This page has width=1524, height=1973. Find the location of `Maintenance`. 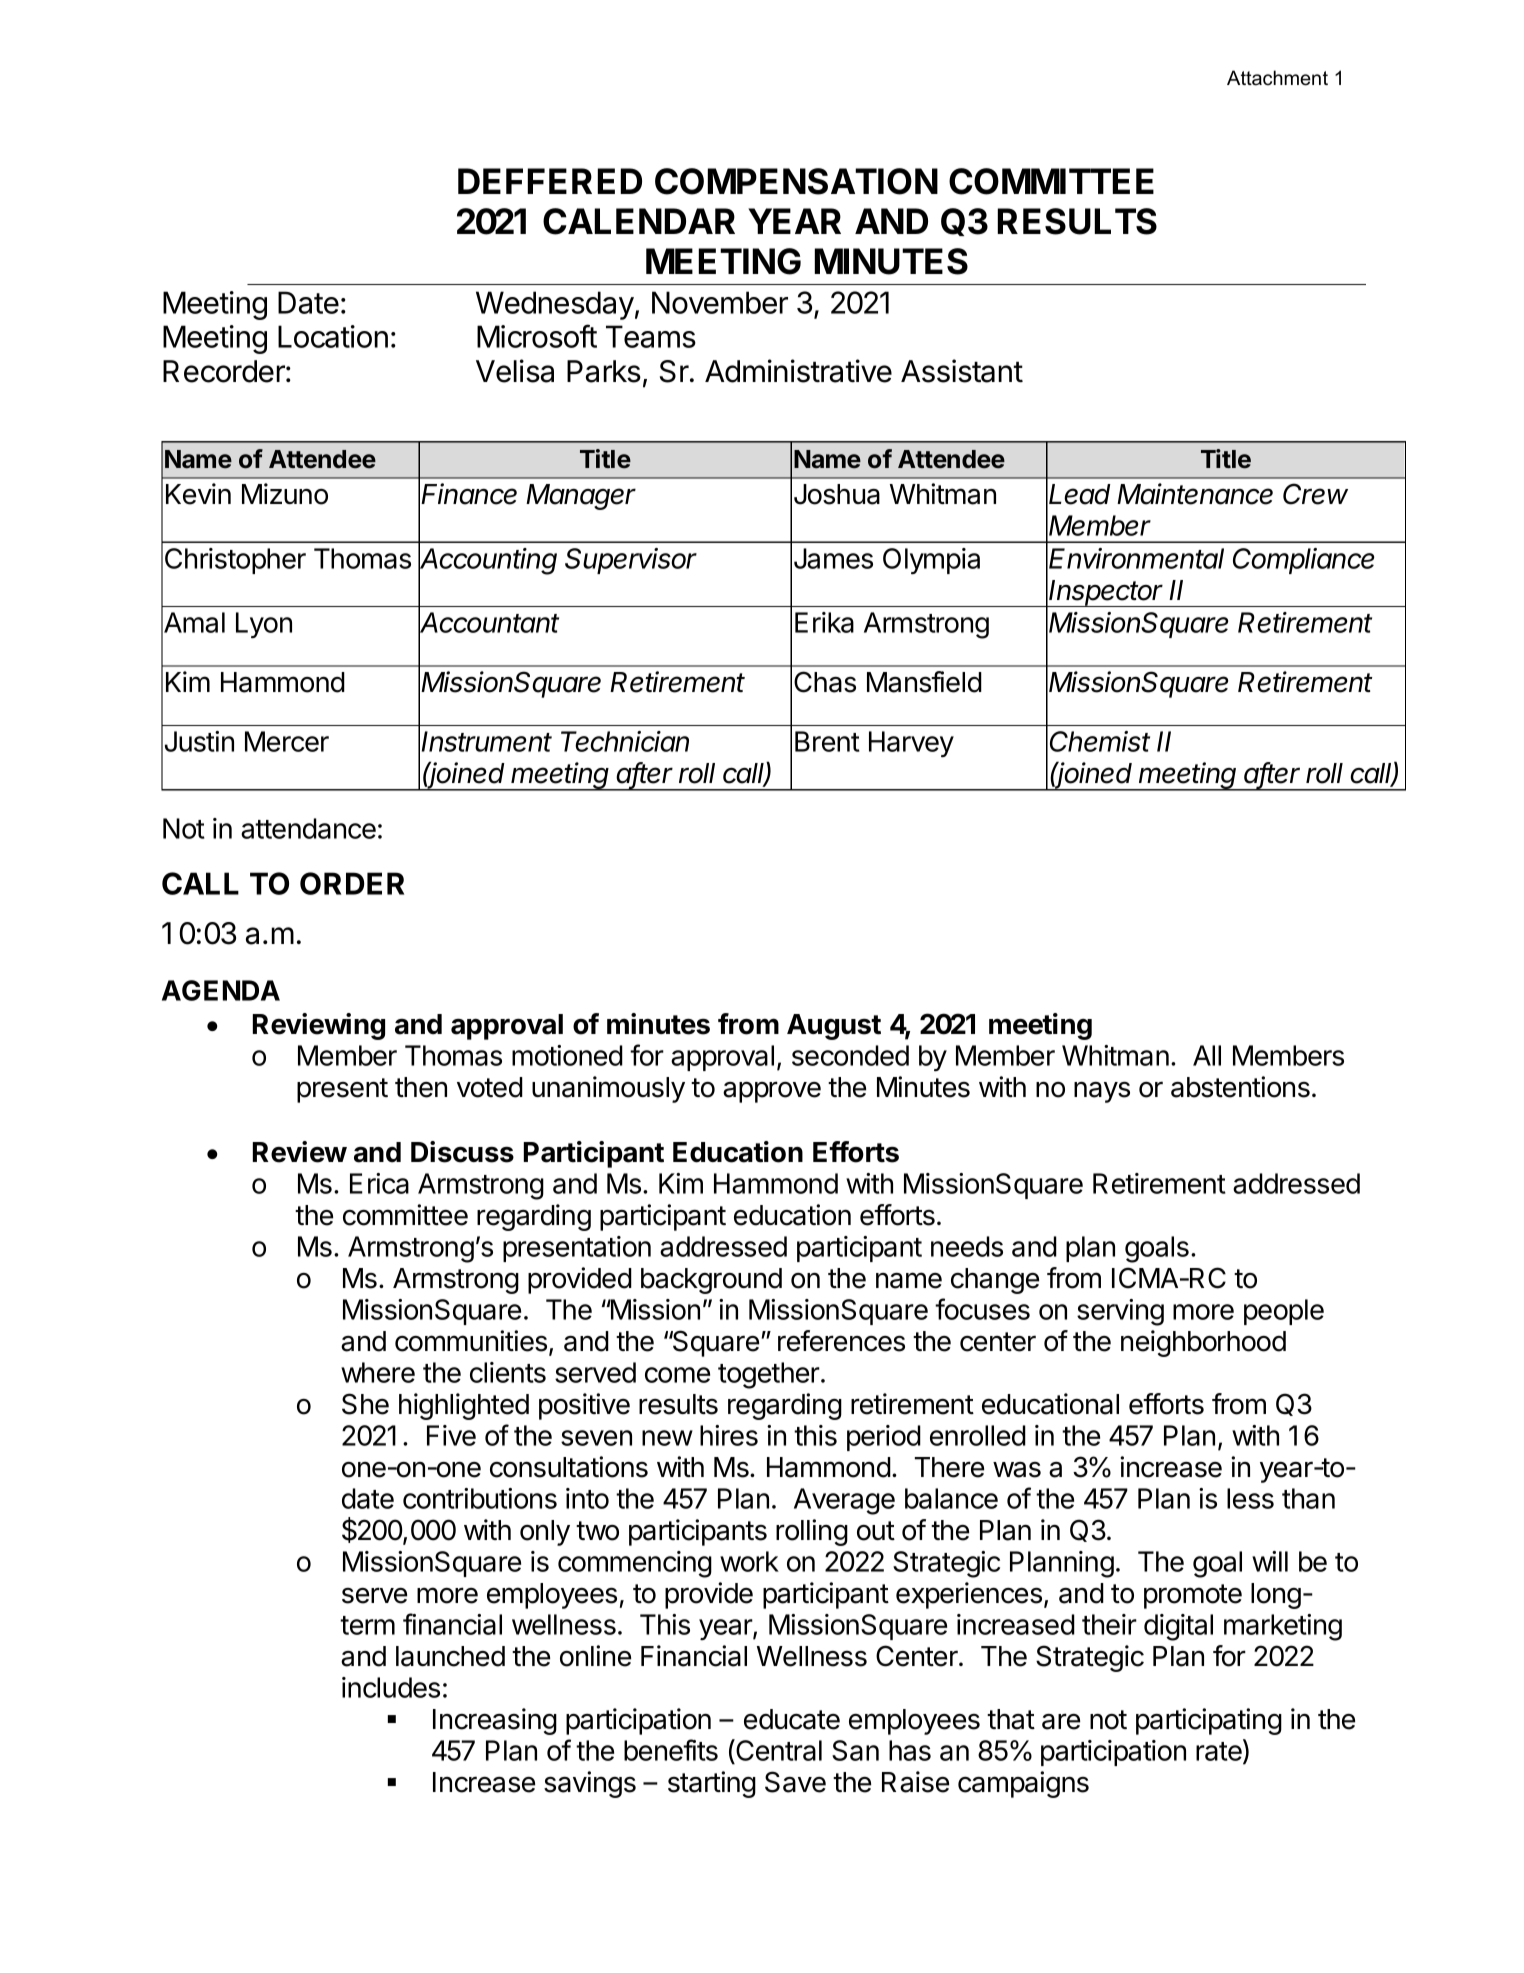

Maintenance is located at coordinates (1195, 494).
